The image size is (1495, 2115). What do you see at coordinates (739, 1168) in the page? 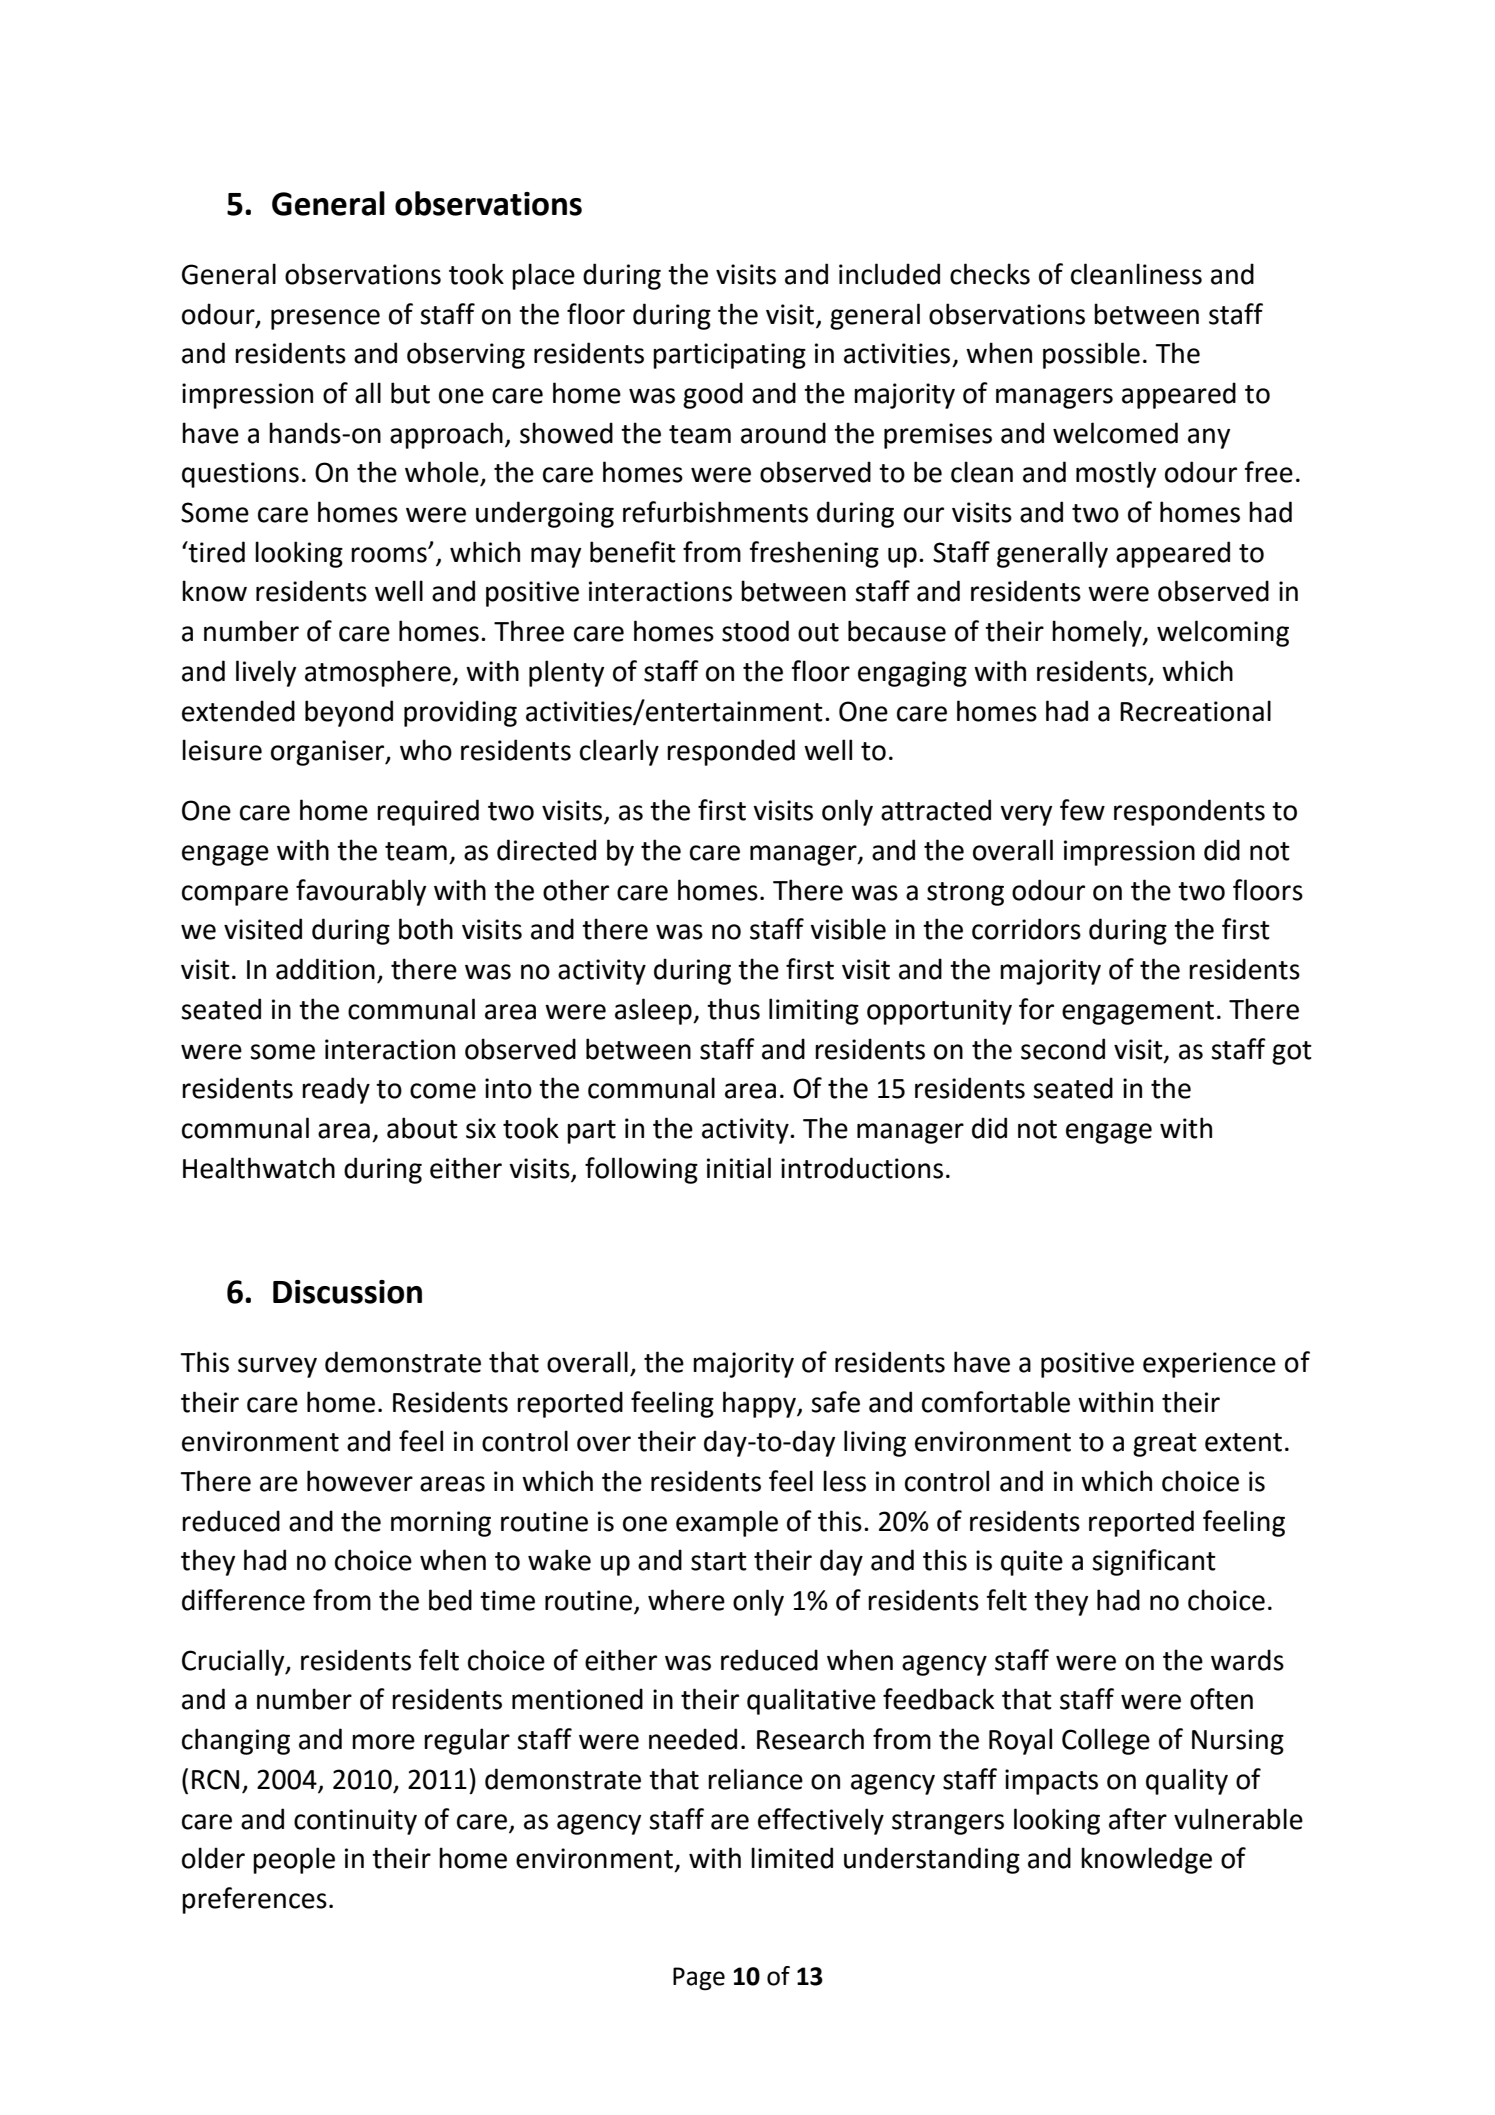
I see `initial` at bounding box center [739, 1168].
